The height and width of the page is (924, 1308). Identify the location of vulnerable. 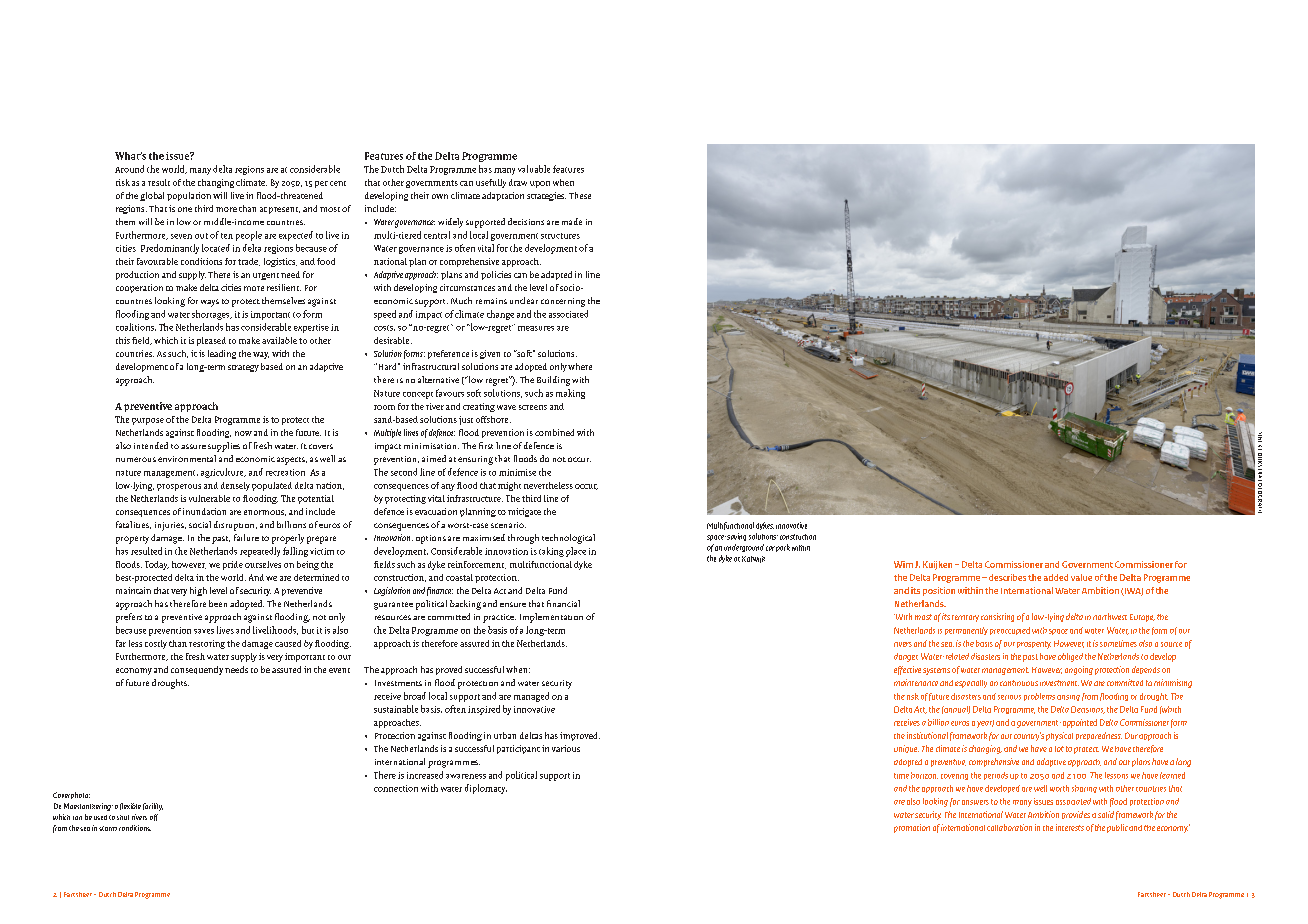
(209, 498).
